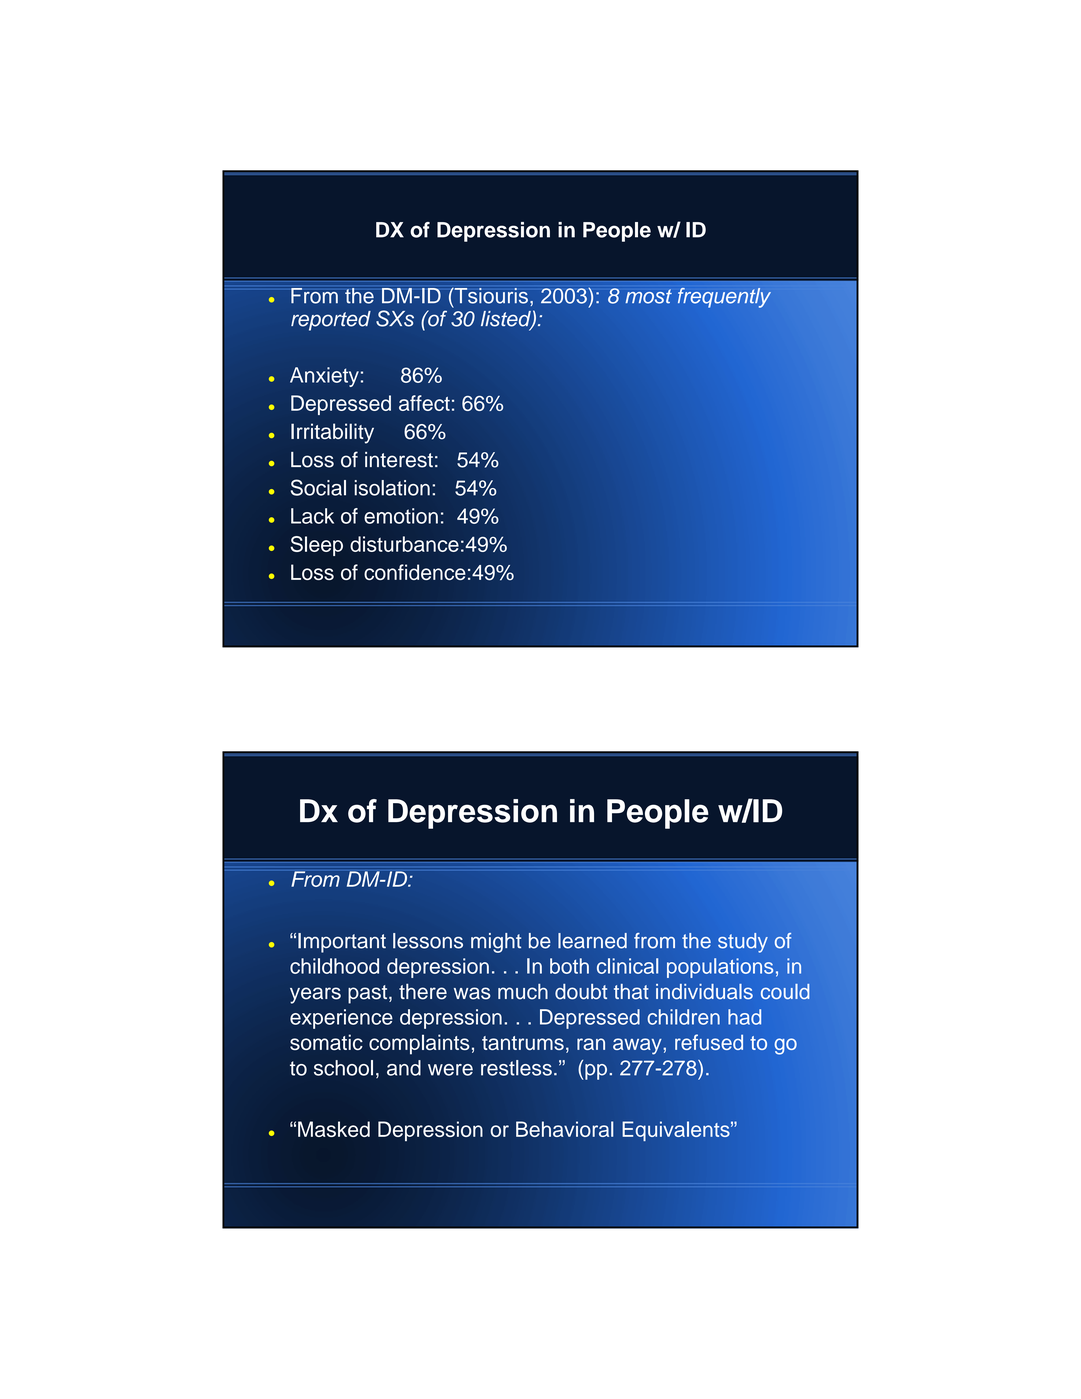 The height and width of the image is (1399, 1081). Describe the element at coordinates (316, 546) in the image. I see `Sleep` at that location.
